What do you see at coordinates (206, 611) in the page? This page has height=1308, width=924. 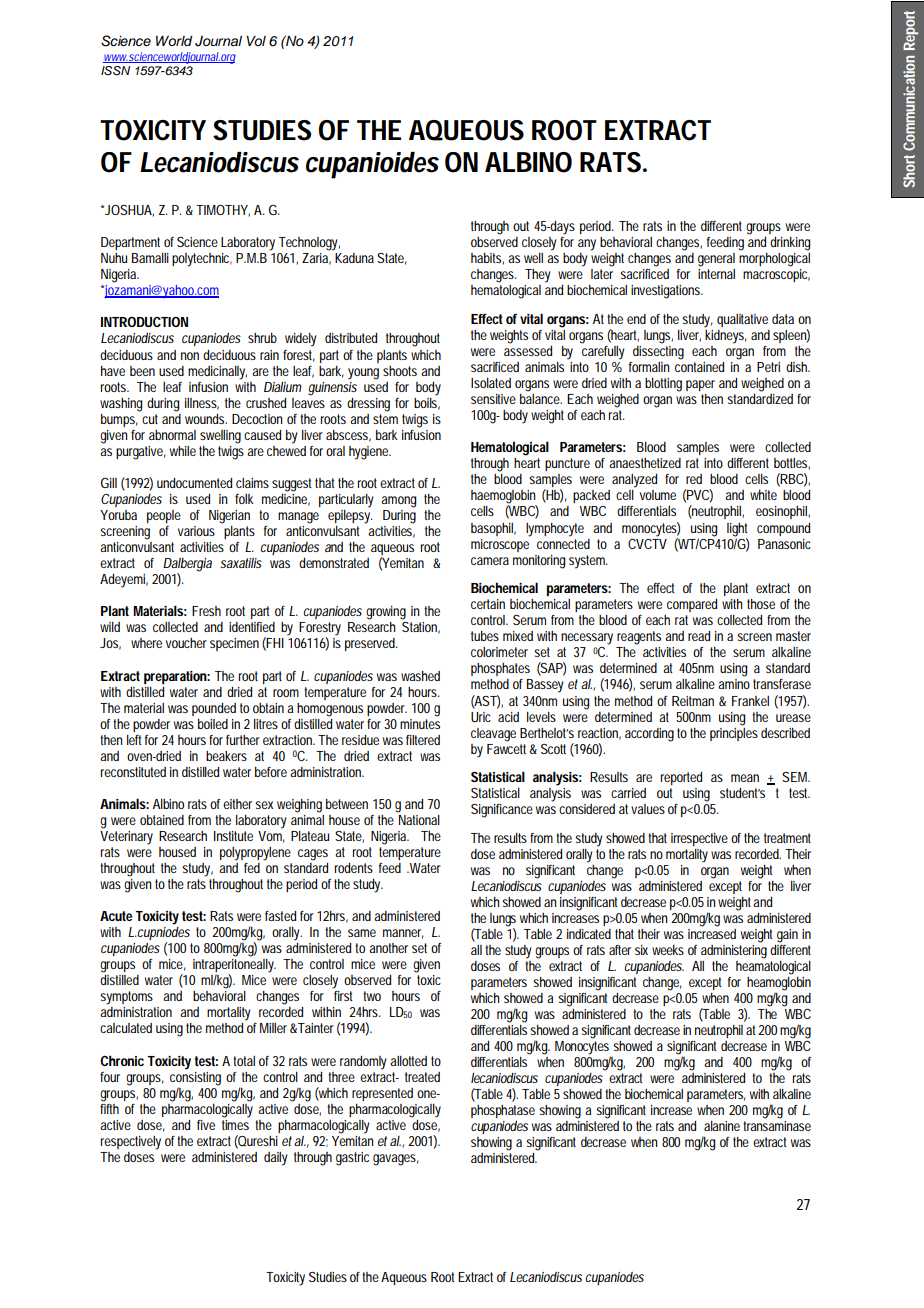 I see `Fresh` at bounding box center [206, 611].
